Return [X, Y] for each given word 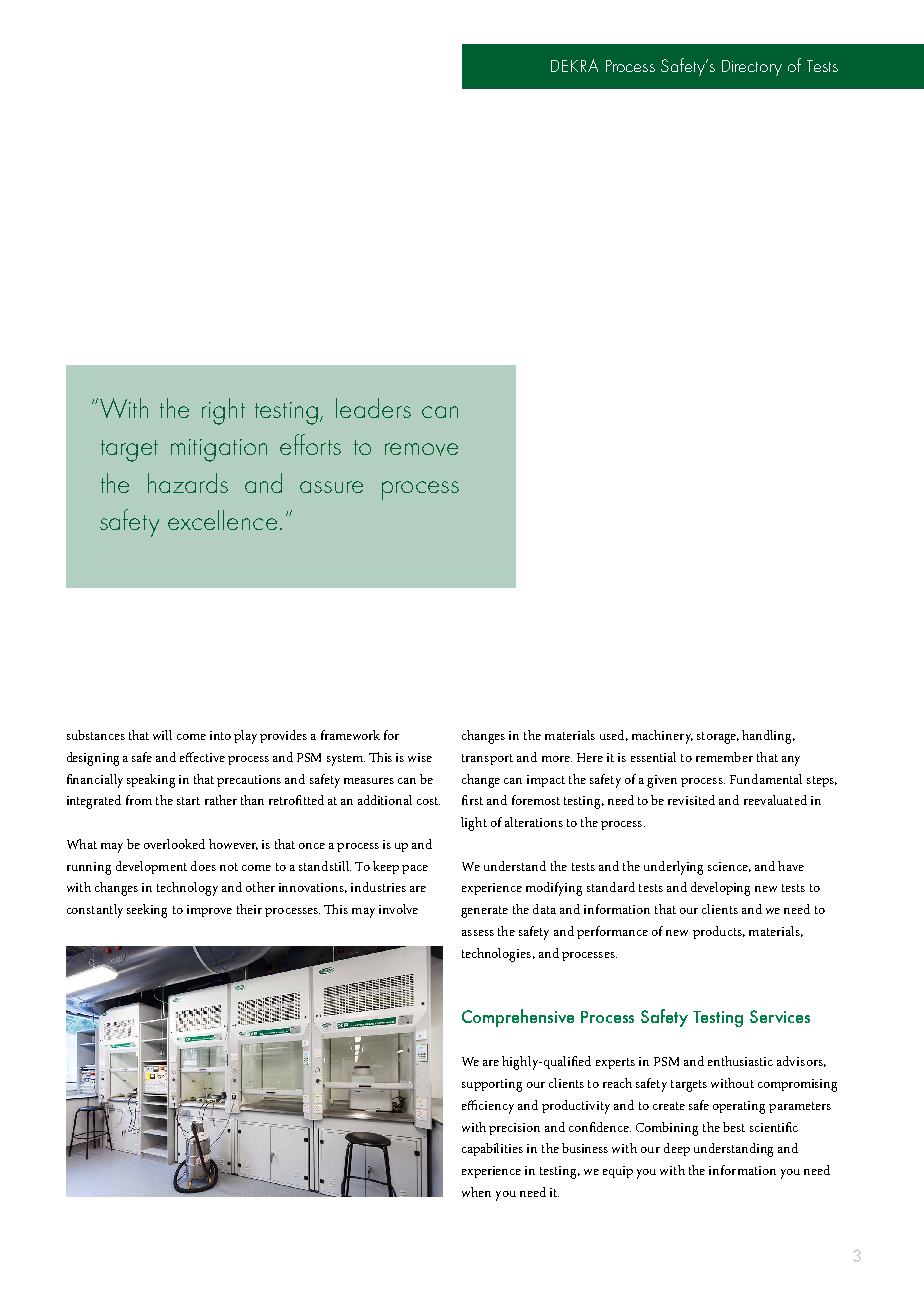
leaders [373, 408]
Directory [752, 68]
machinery [662, 737]
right [223, 411]
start [188, 801]
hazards [188, 483]
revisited [691, 800]
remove [421, 449]
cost [428, 801]
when [476, 1192]
